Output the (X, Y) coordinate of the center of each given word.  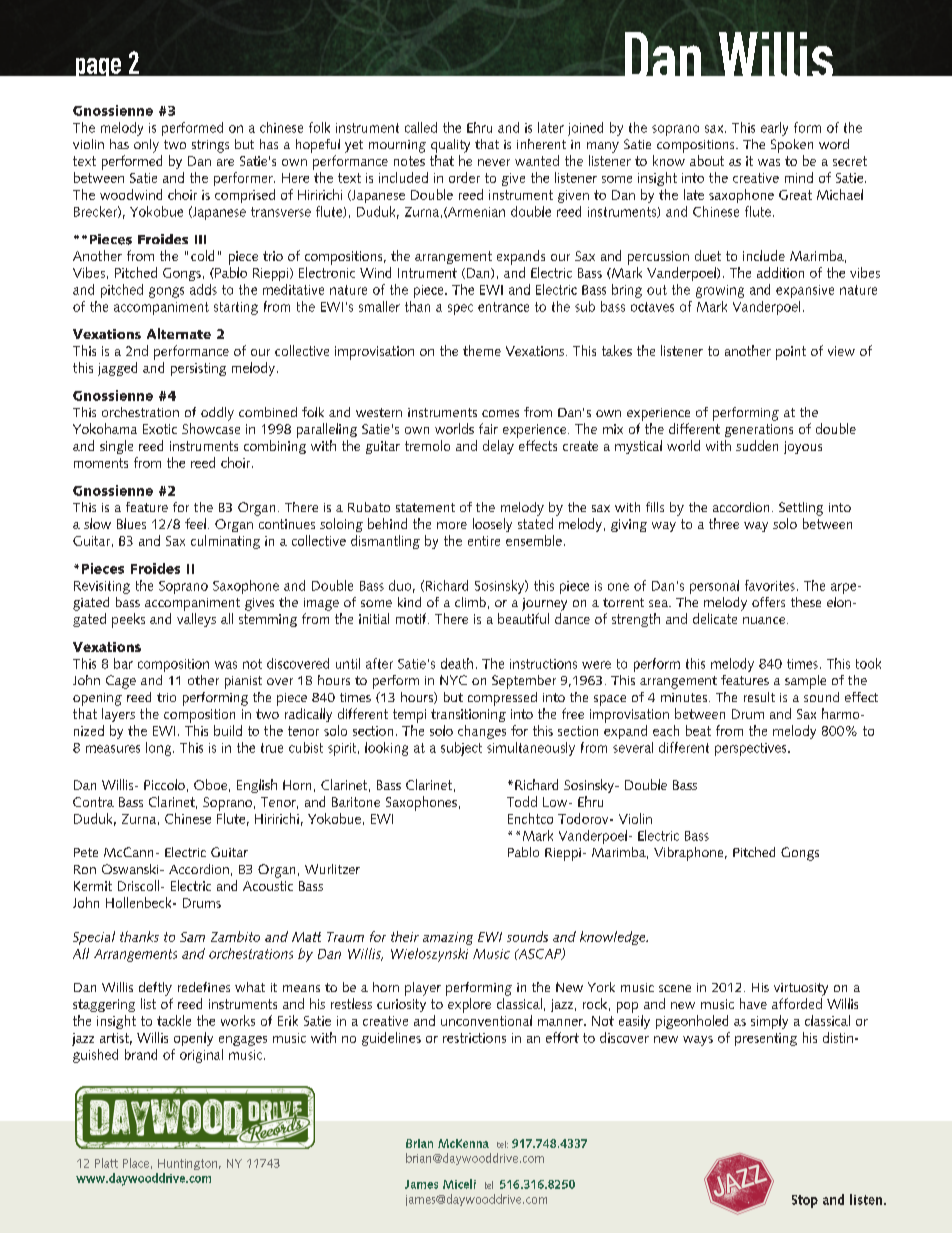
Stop (805, 1201)
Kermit (93, 886)
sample (805, 682)
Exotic (160, 429)
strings (210, 146)
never (494, 162)
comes (500, 413)
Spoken (792, 146)
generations (759, 430)
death (457, 663)
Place (136, 1163)
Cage (121, 682)
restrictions (474, 1038)
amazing (448, 938)
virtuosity (801, 989)
